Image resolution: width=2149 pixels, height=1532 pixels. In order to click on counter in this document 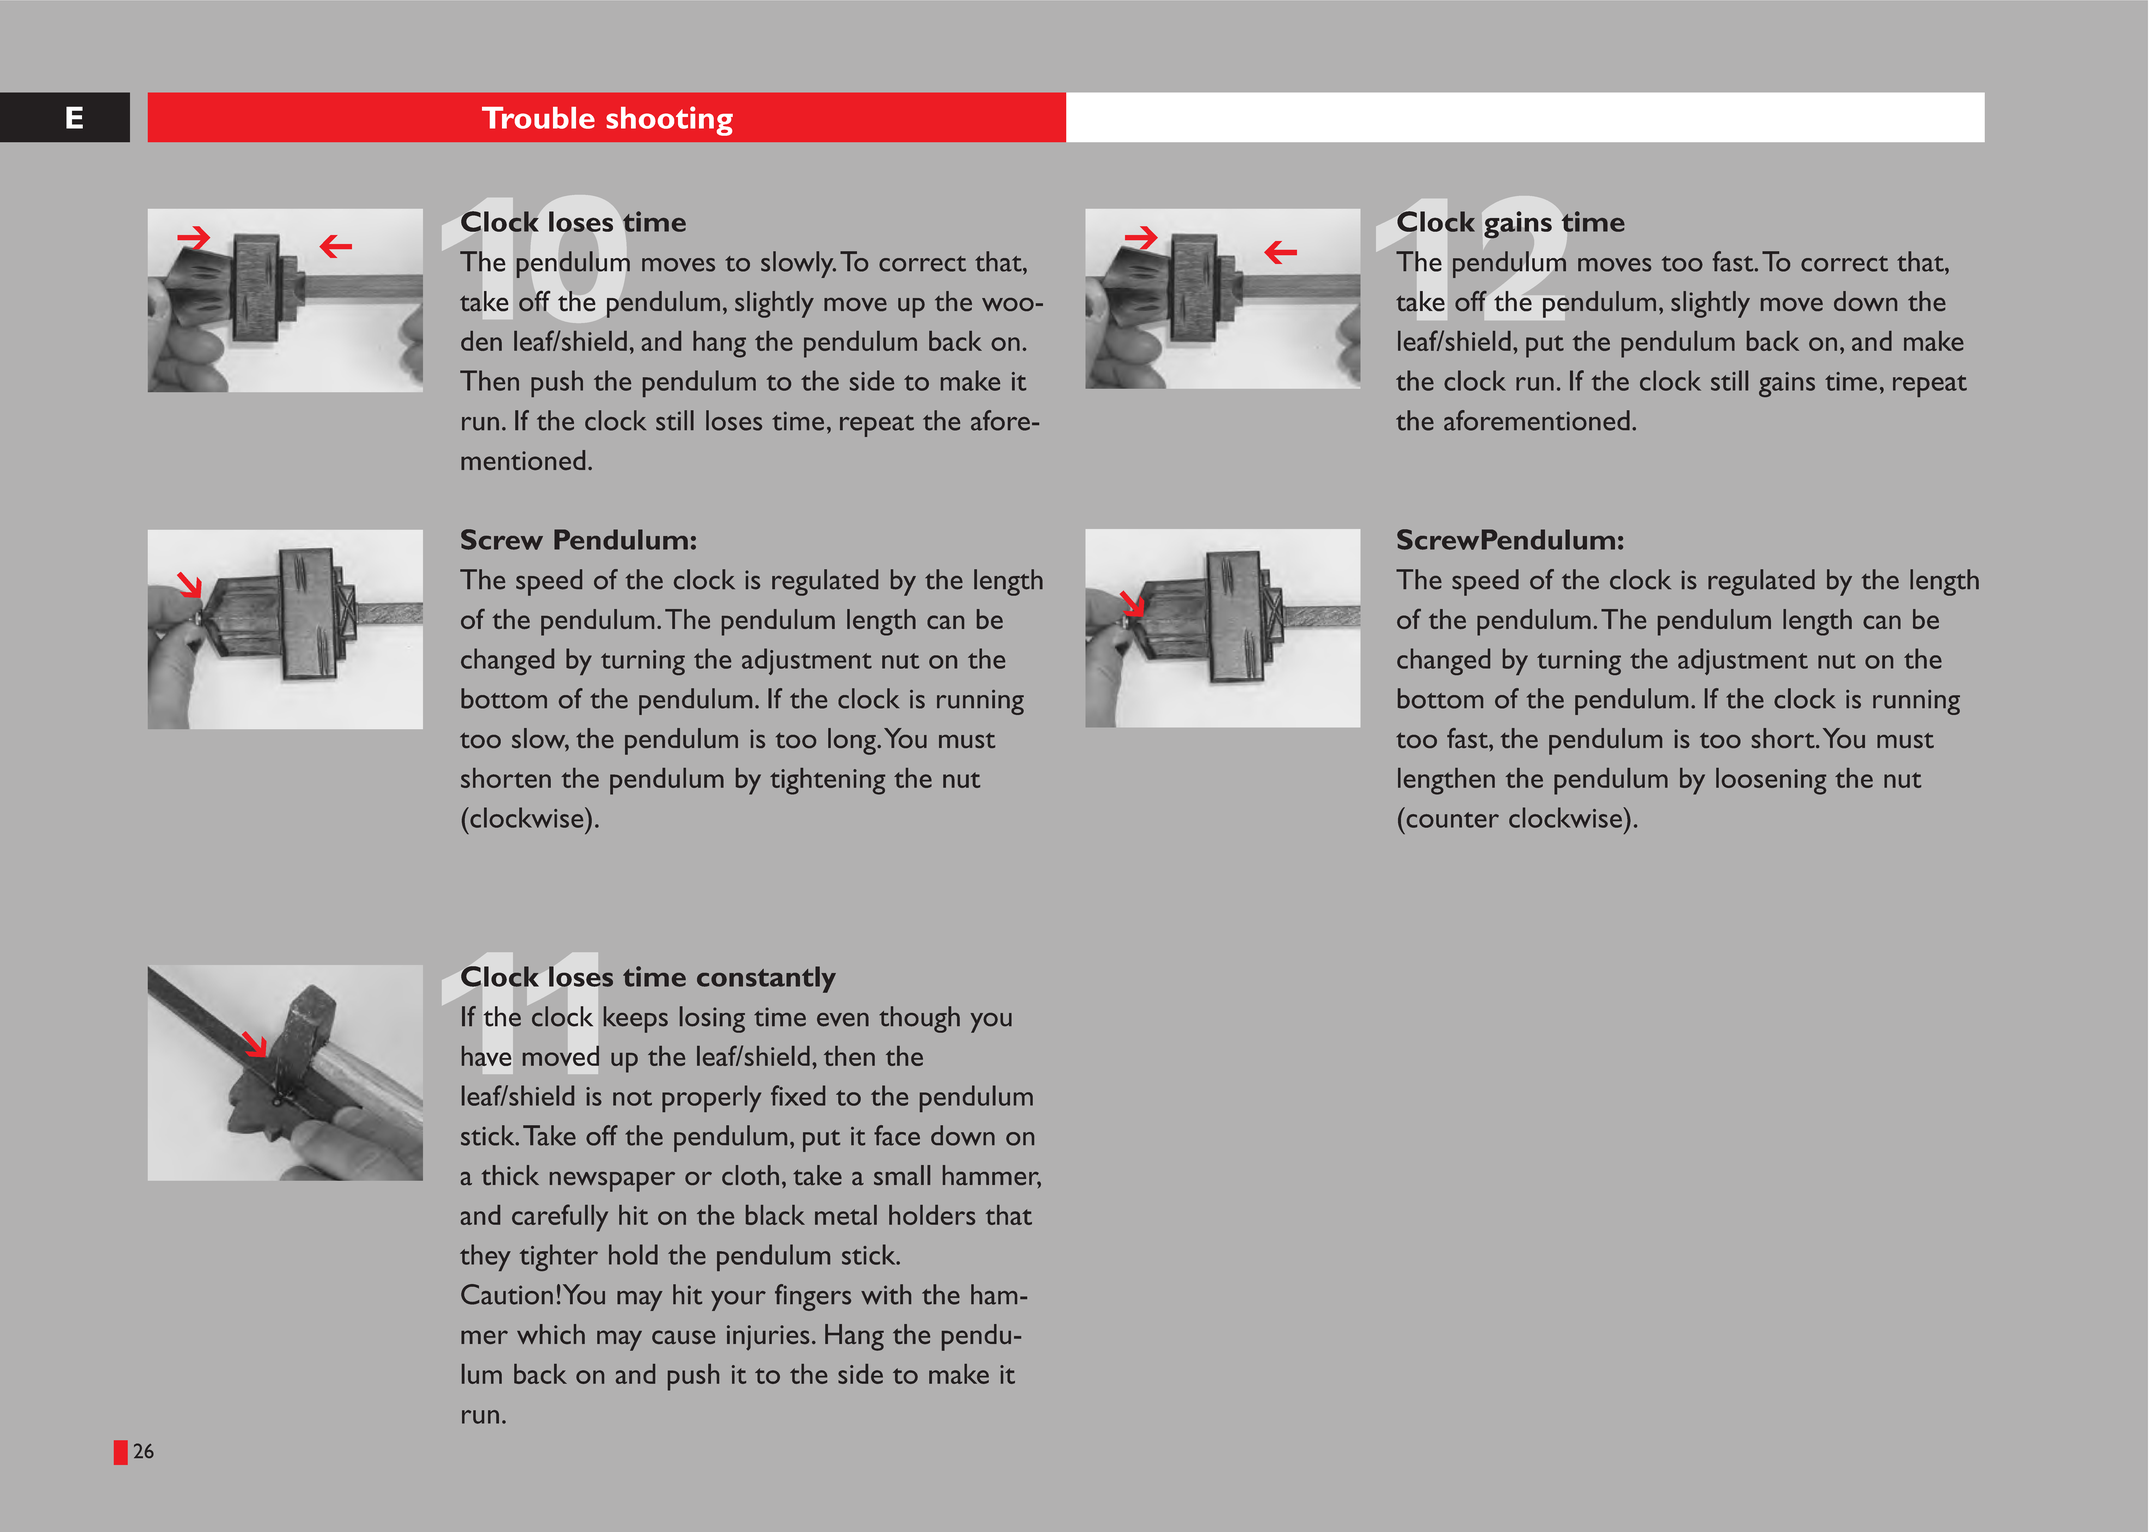, I will do `click(1453, 820)`.
